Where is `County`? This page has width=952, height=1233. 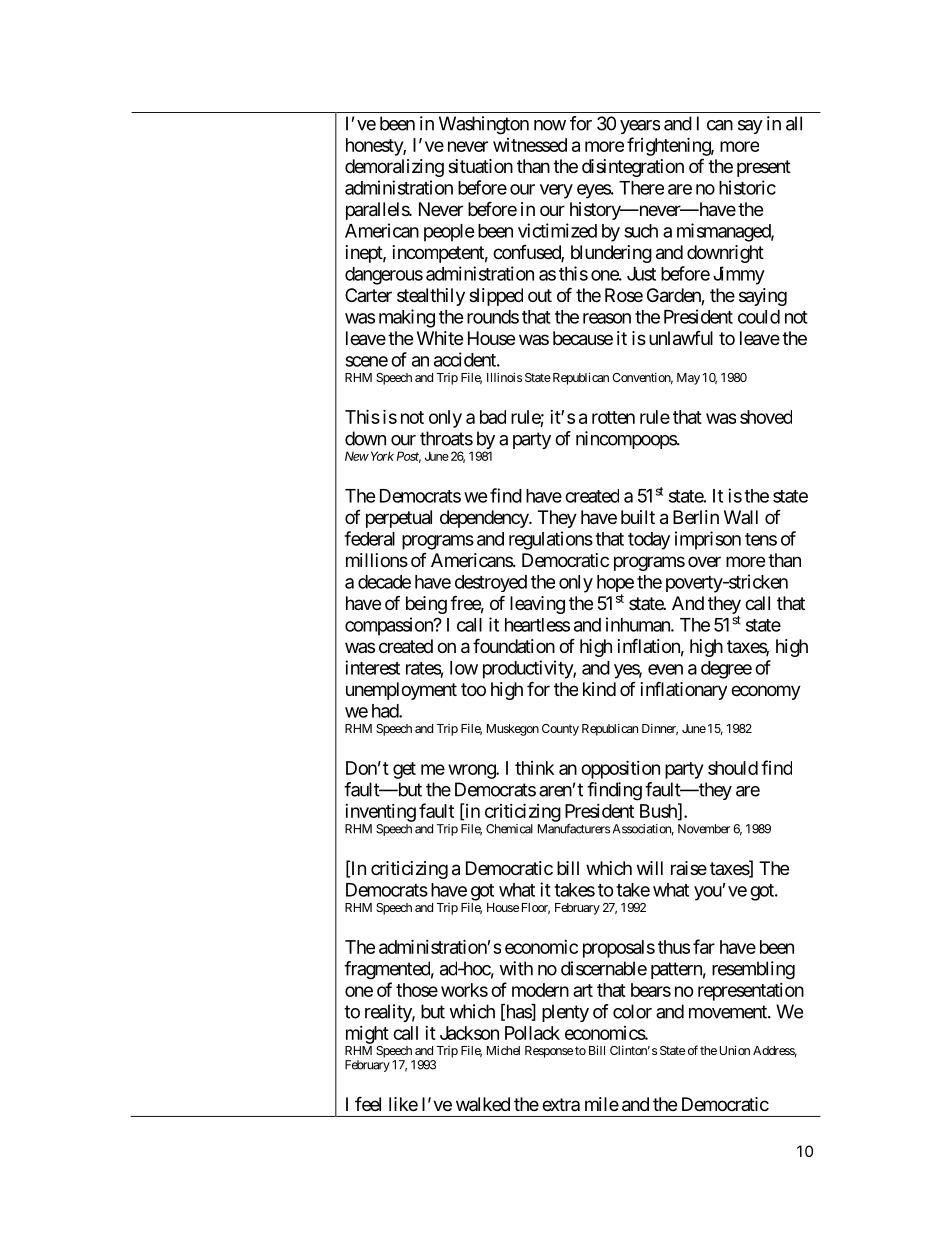
County is located at coordinates (560, 730).
